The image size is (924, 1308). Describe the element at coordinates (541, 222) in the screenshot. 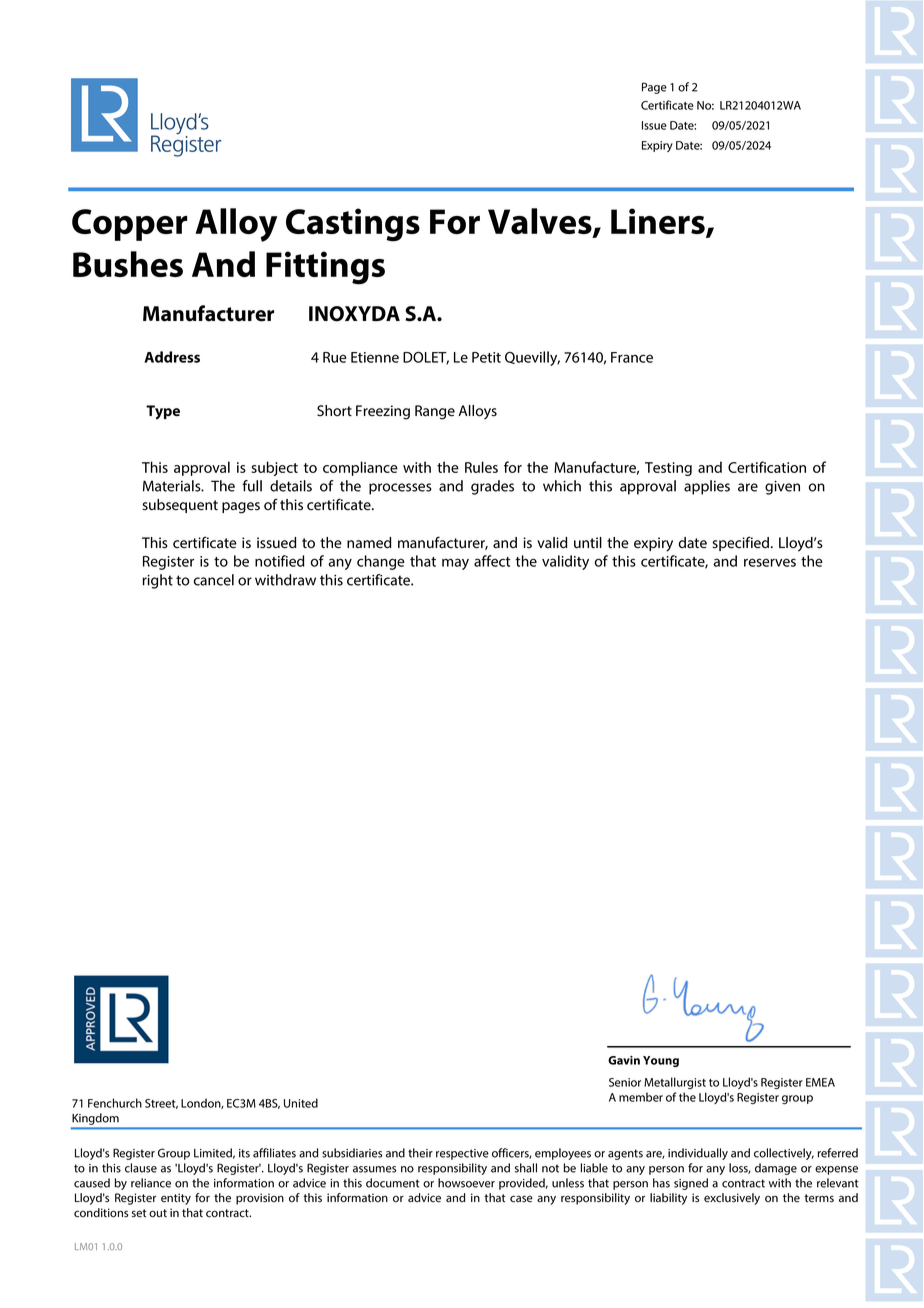

I see `Valves` at that location.
